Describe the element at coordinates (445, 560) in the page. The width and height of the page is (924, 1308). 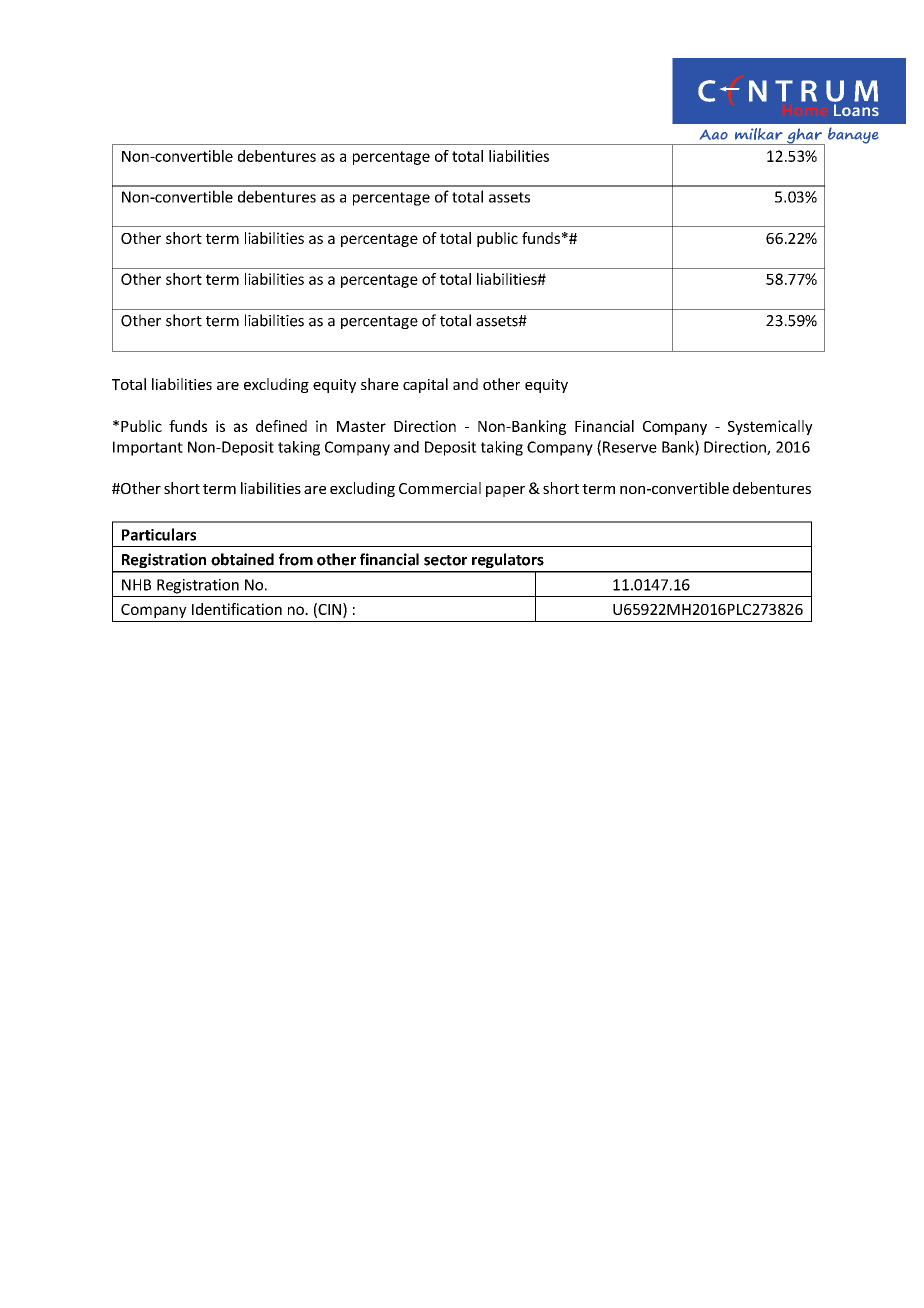
I see `sector` at that location.
